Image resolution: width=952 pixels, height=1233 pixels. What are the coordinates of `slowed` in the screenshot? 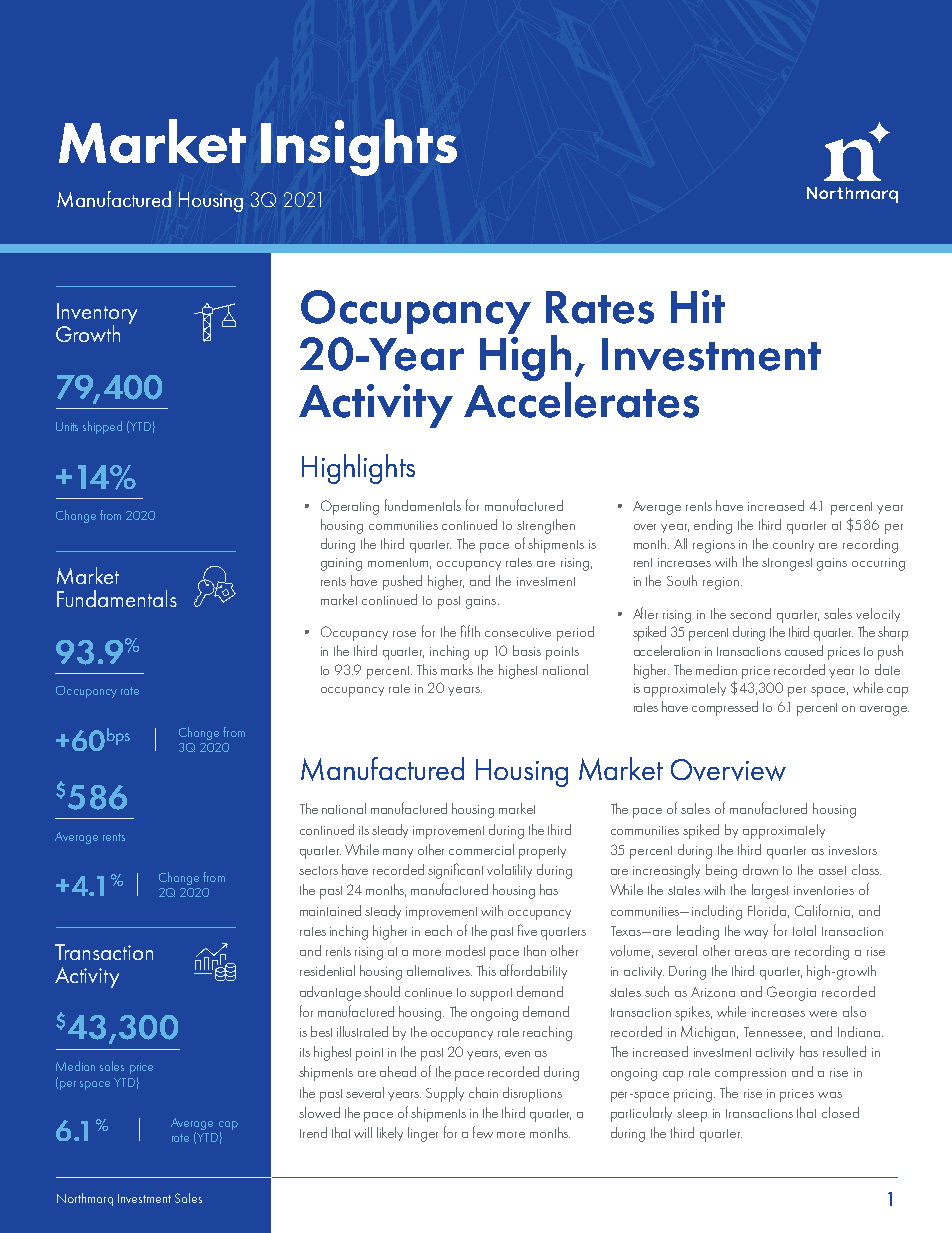 It's located at (319, 1112).
